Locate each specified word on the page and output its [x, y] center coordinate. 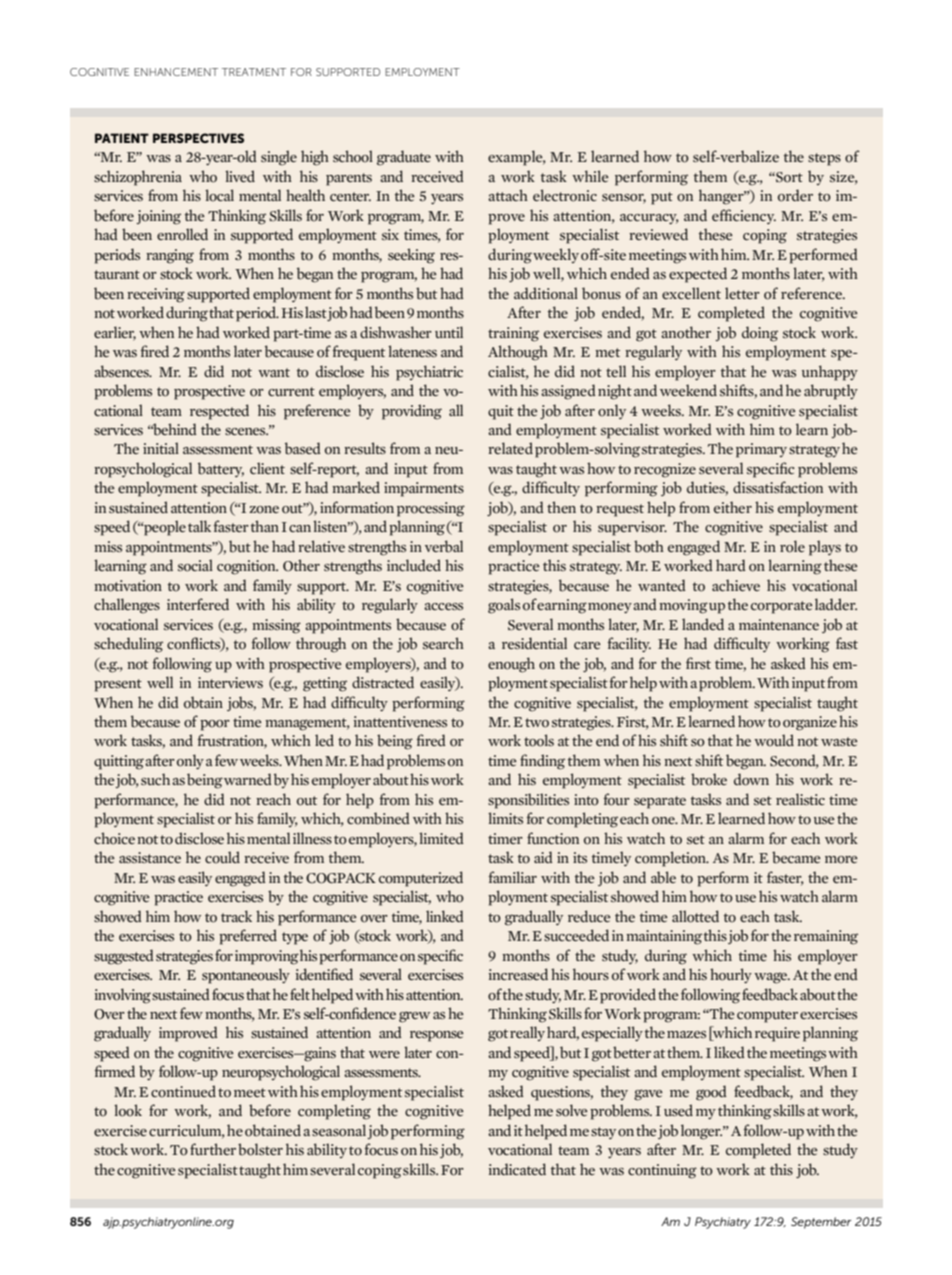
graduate [404, 158]
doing [760, 334]
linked [445, 916]
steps [824, 159]
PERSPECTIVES [198, 138]
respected [219, 412]
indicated [517, 1169]
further [213, 1149]
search [443, 643]
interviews [230, 682]
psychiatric [429, 373]
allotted [695, 916]
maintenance [779, 625]
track [236, 916]
